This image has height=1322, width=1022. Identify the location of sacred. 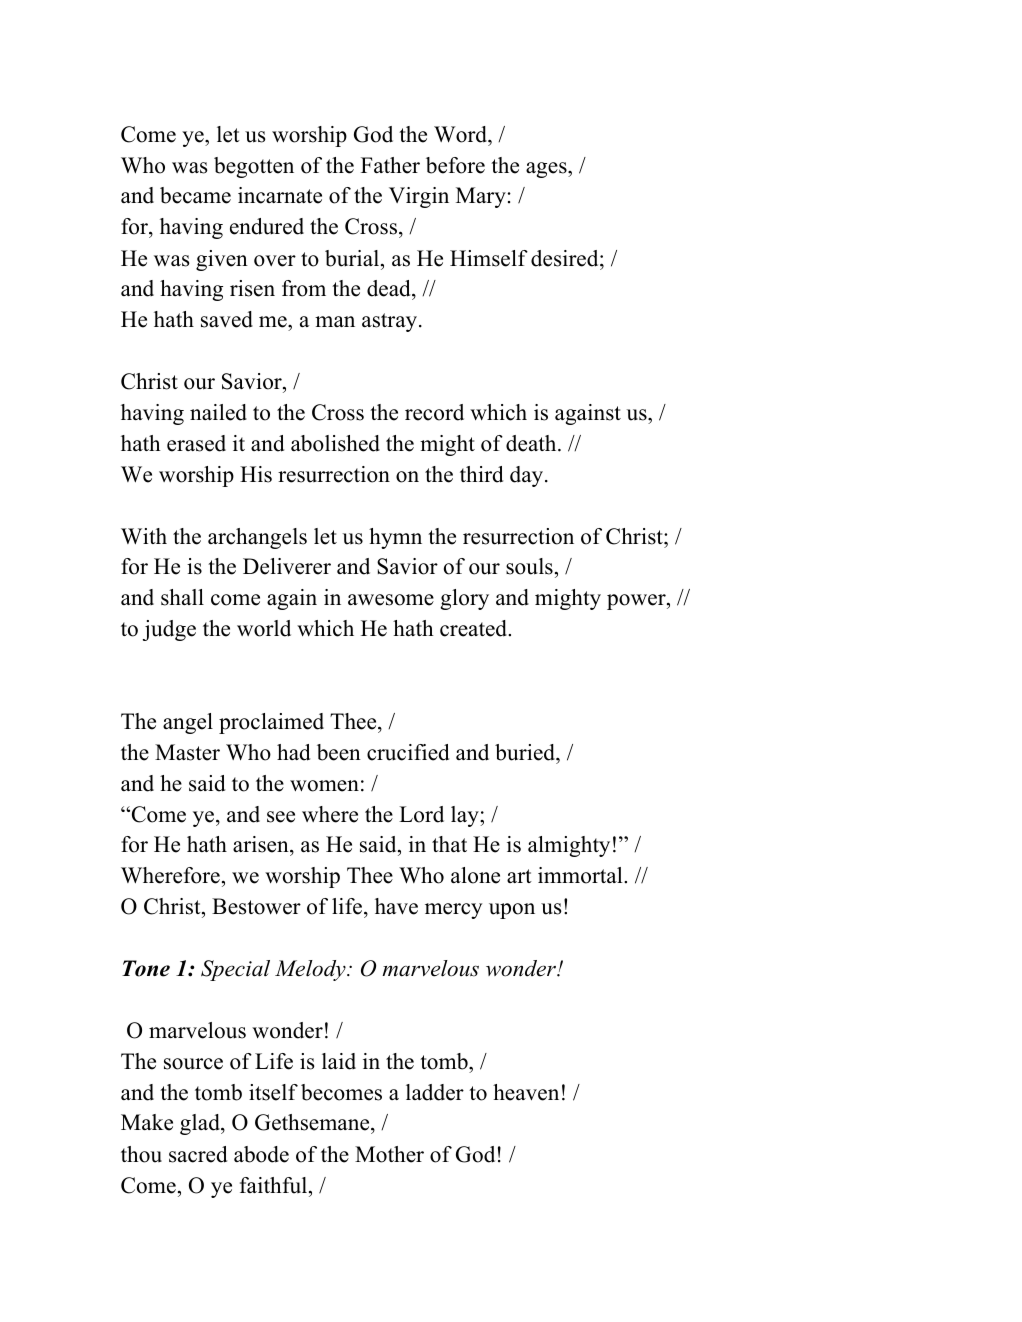
(198, 1154).
